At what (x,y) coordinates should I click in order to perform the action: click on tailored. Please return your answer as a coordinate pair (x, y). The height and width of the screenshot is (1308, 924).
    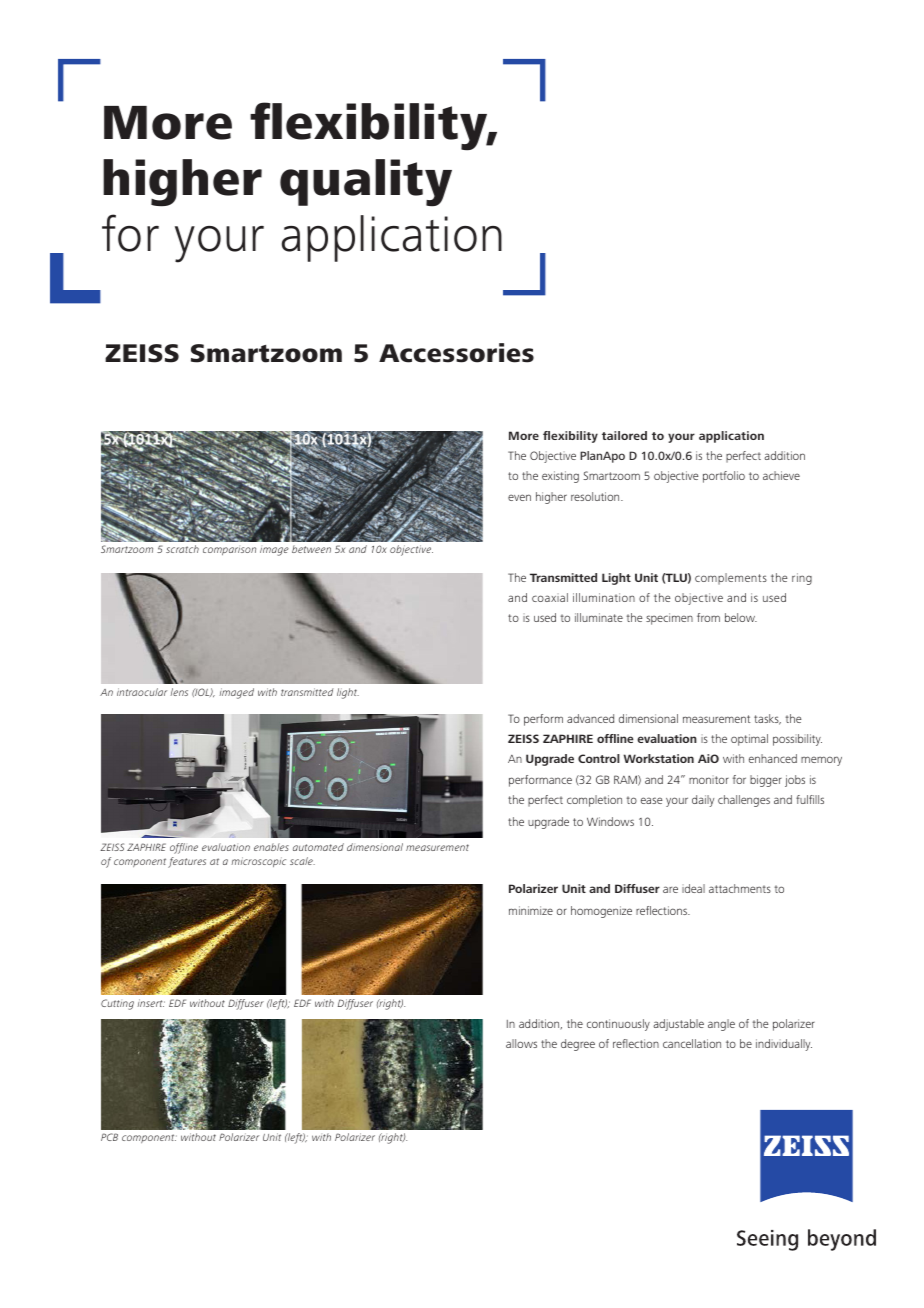
    Looking at the image, I should click on (624, 435).
